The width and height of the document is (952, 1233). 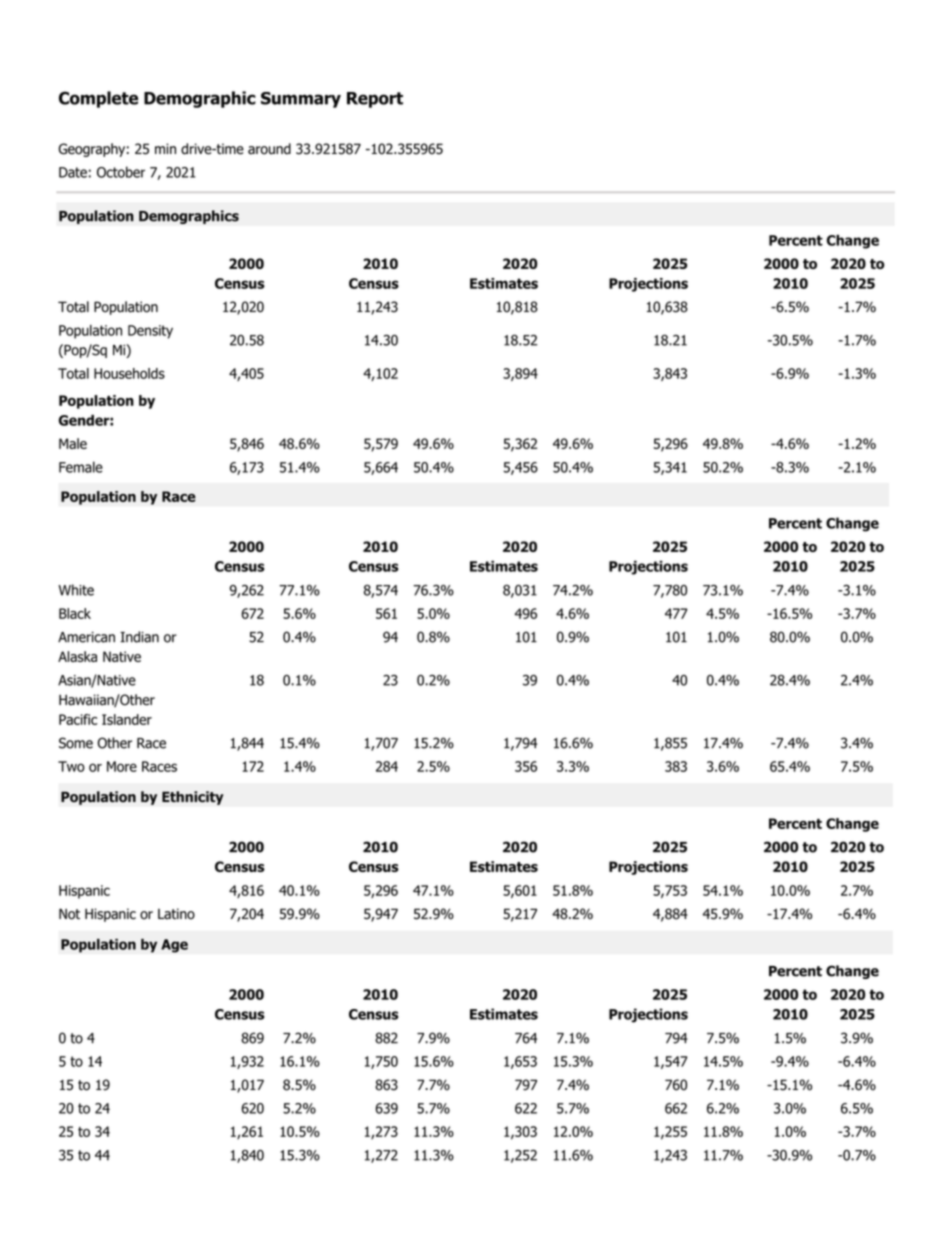 I want to click on around, so click(x=269, y=149).
